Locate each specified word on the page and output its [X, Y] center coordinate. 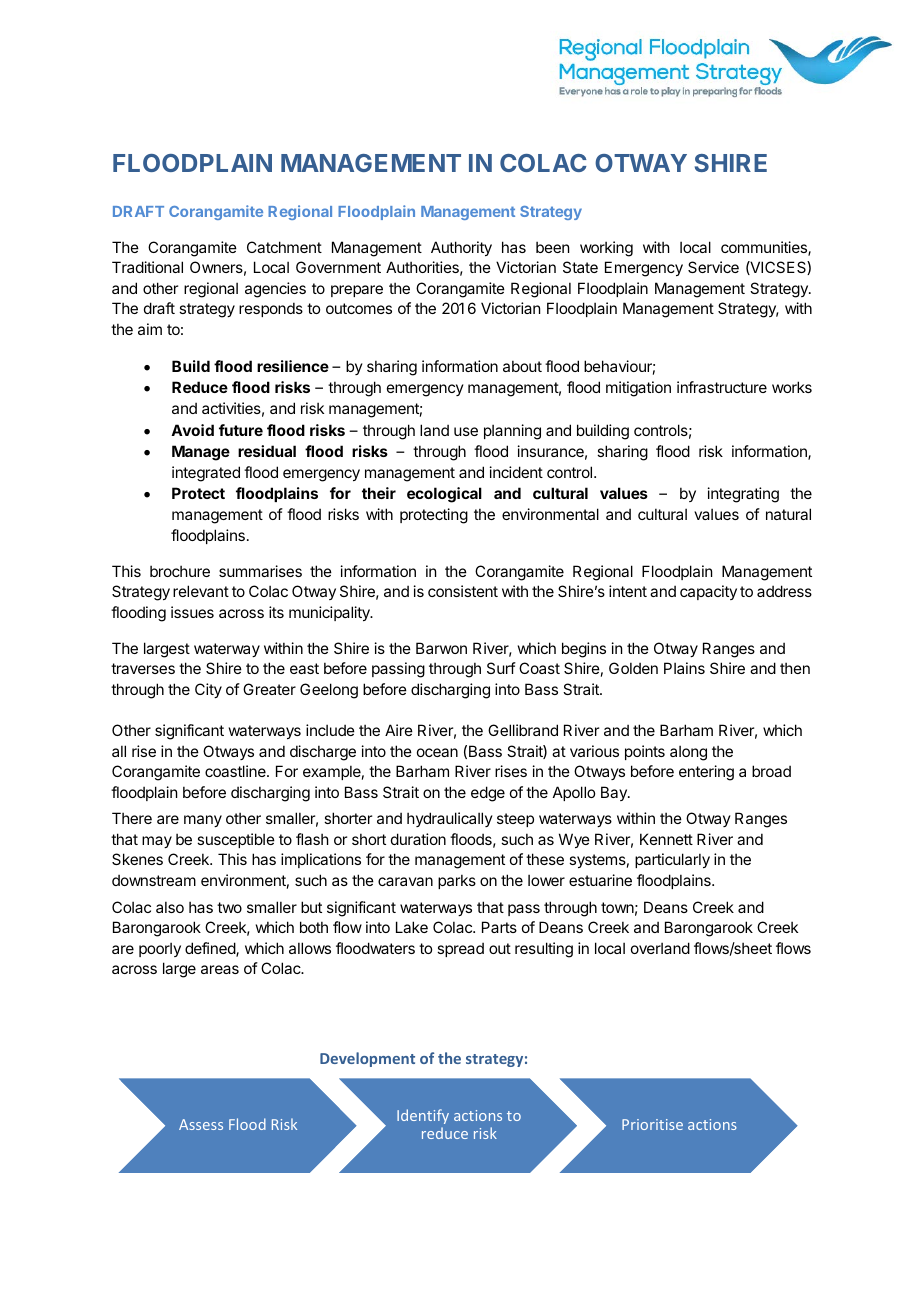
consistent [463, 591]
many [203, 821]
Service [713, 267]
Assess [201, 1124]
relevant [201, 591]
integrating [743, 495]
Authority [461, 248]
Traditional [147, 267]
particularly [672, 860]
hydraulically [450, 819]
